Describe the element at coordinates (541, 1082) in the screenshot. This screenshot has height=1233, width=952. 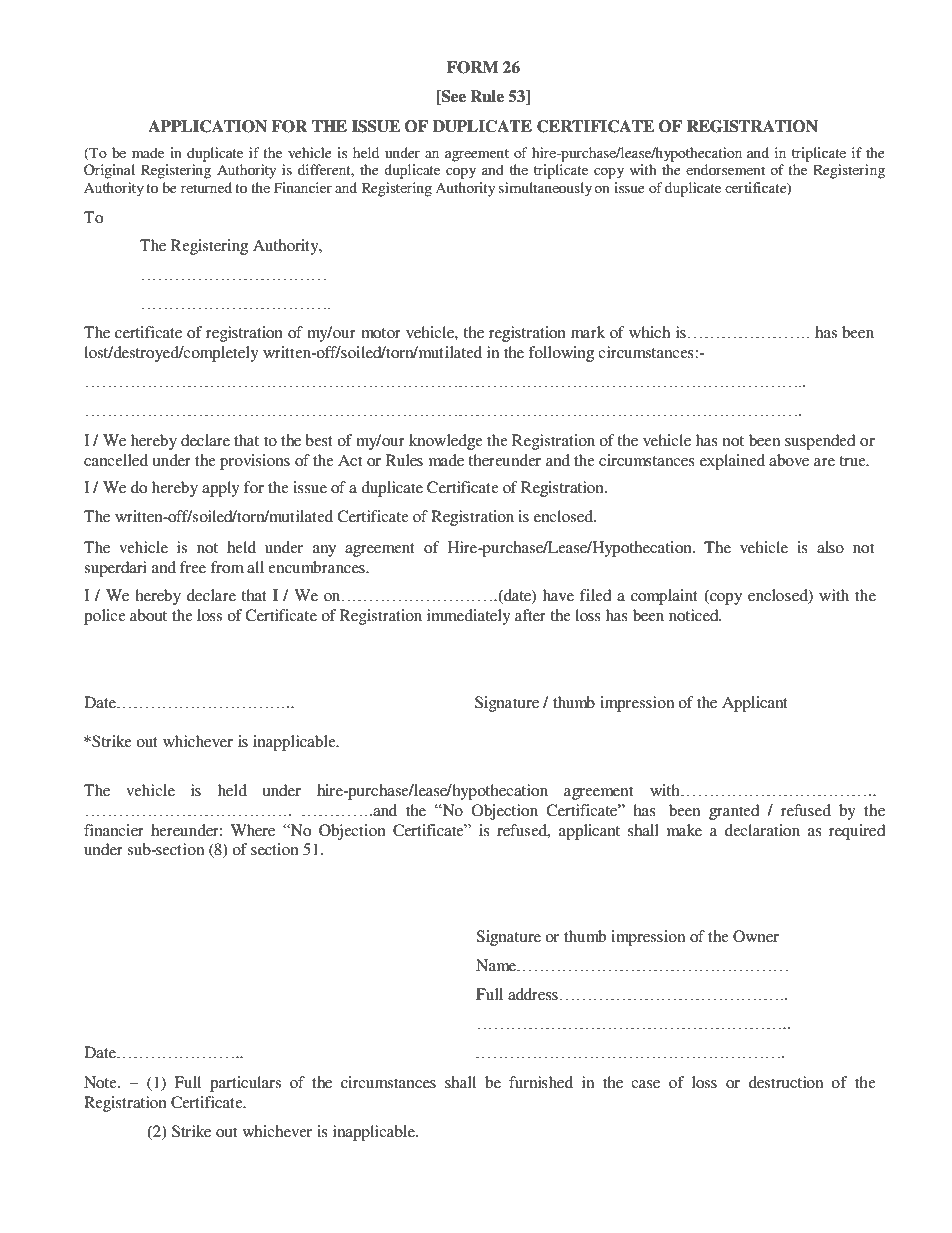
I see `furnished` at that location.
